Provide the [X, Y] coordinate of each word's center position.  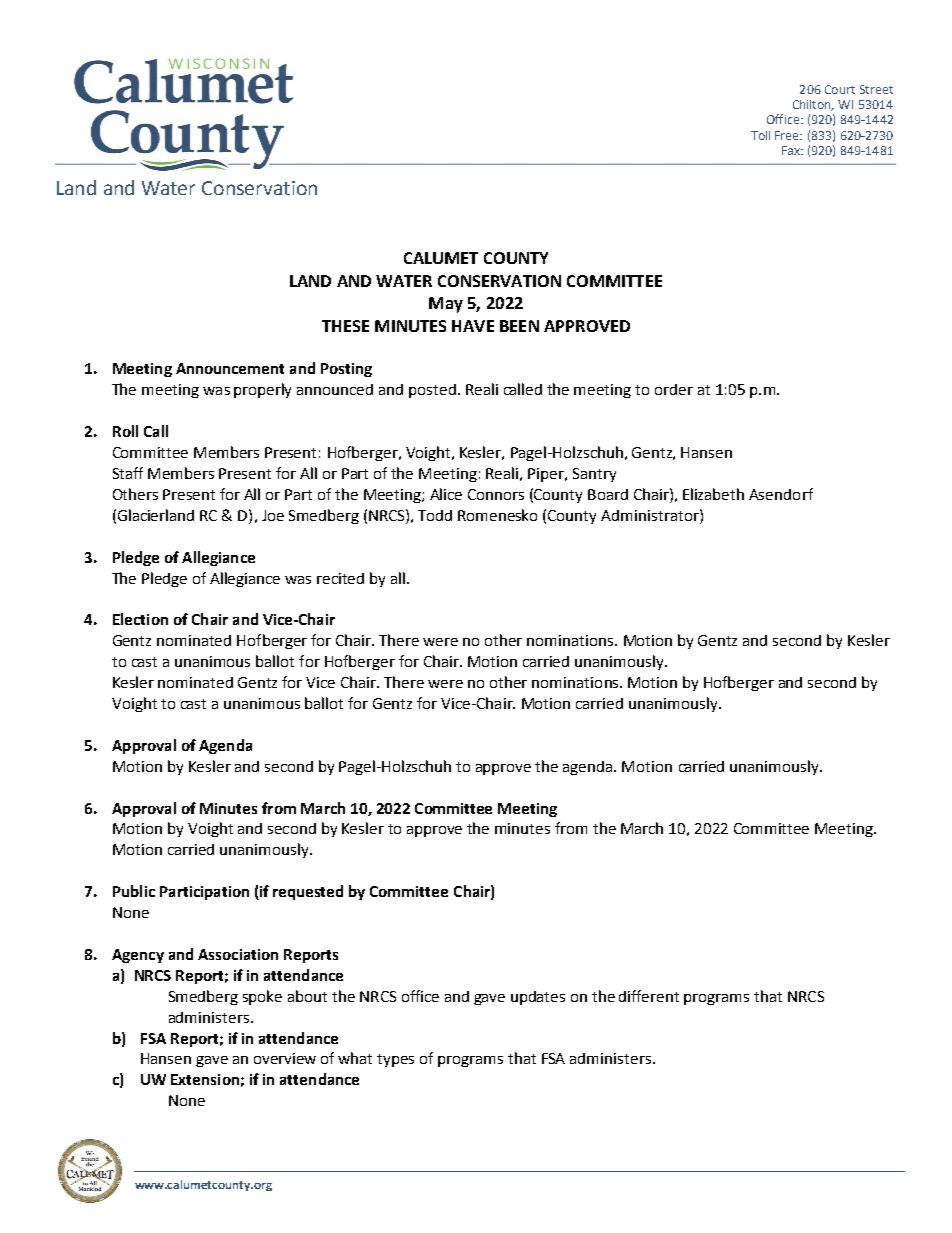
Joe [273, 515]
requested [308, 892]
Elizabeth [713, 494]
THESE [345, 326]
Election [140, 619]
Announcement [230, 368]
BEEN [519, 326]
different [649, 996]
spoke [262, 997]
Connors [496, 494]
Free [788, 135]
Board [608, 494]
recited [340, 578]
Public [134, 891]
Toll [760, 135]
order [674, 389]
